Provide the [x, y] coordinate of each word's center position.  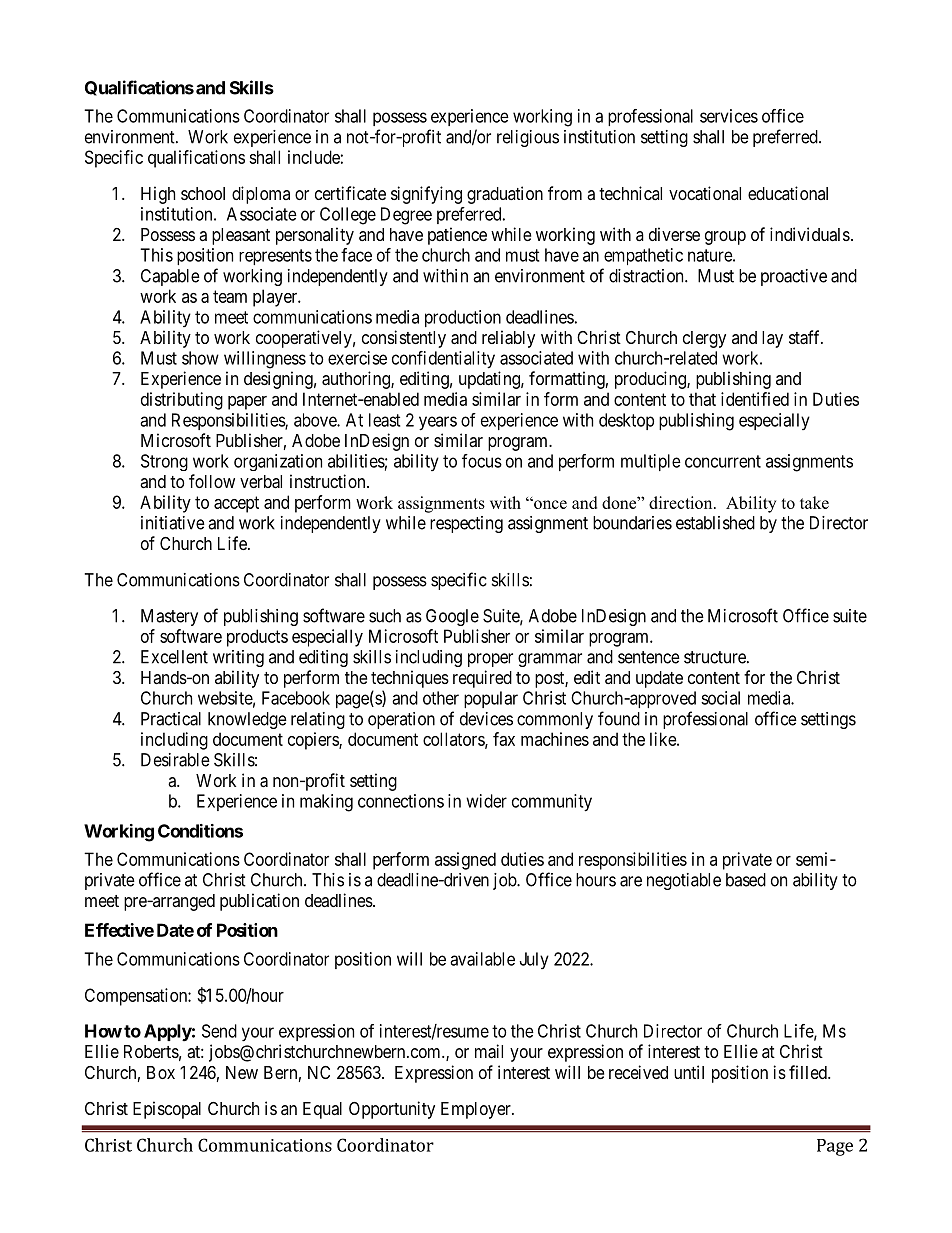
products [257, 638]
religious [528, 138]
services [729, 116]
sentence [649, 657]
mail [489, 1051]
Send [219, 1031]
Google [452, 617]
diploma [261, 195]
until [689, 1072]
